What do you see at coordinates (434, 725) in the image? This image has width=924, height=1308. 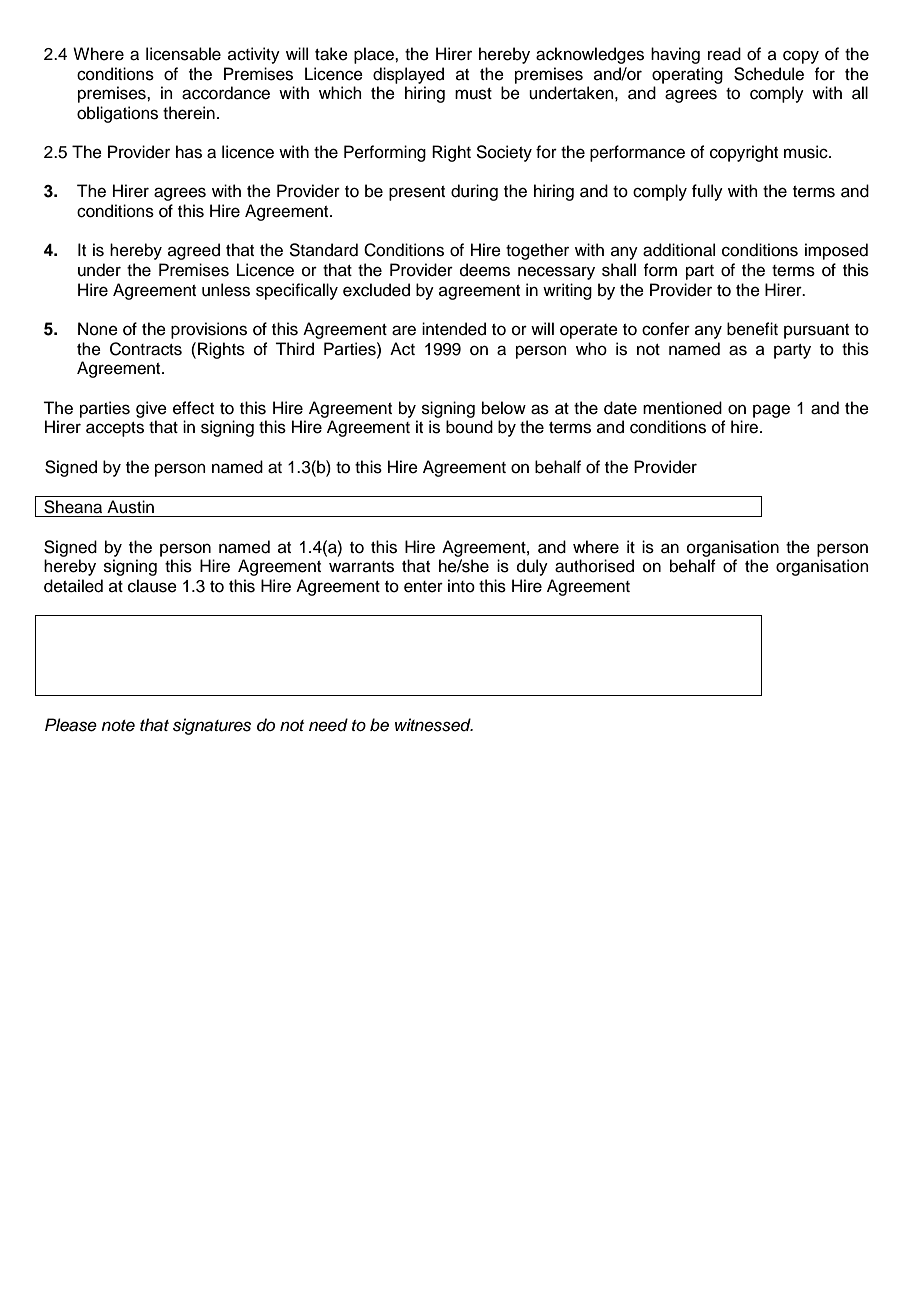 I see `witnessed` at bounding box center [434, 725].
